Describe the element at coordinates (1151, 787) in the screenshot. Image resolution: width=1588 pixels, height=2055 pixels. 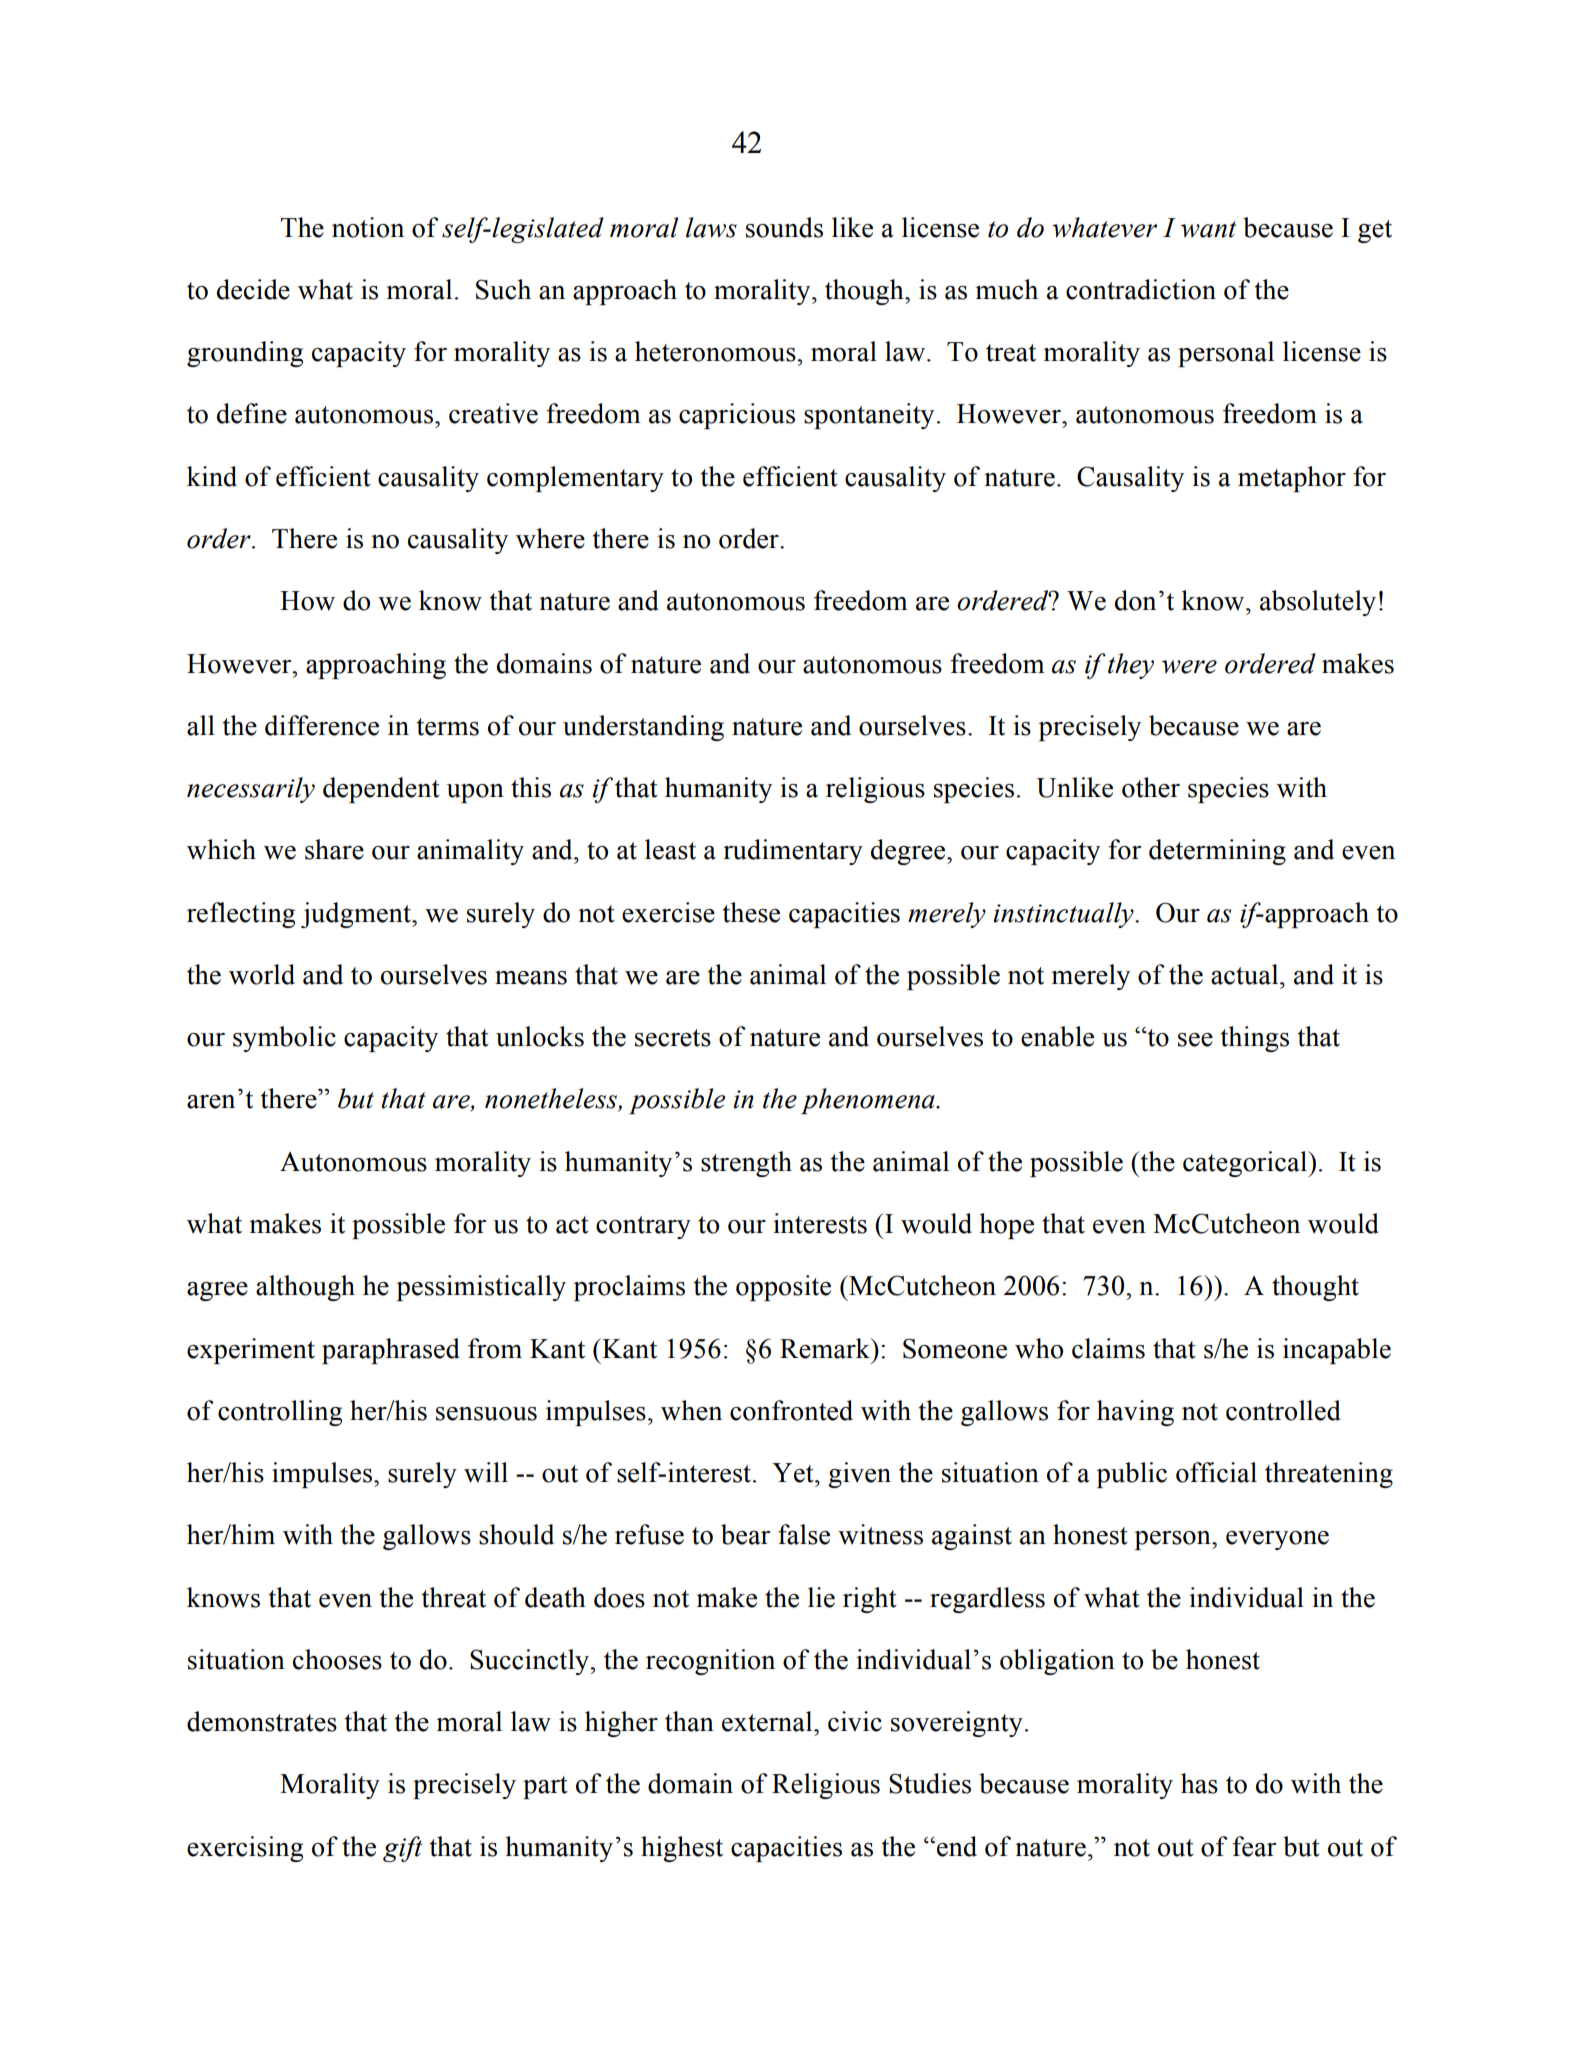
I see `other` at that location.
